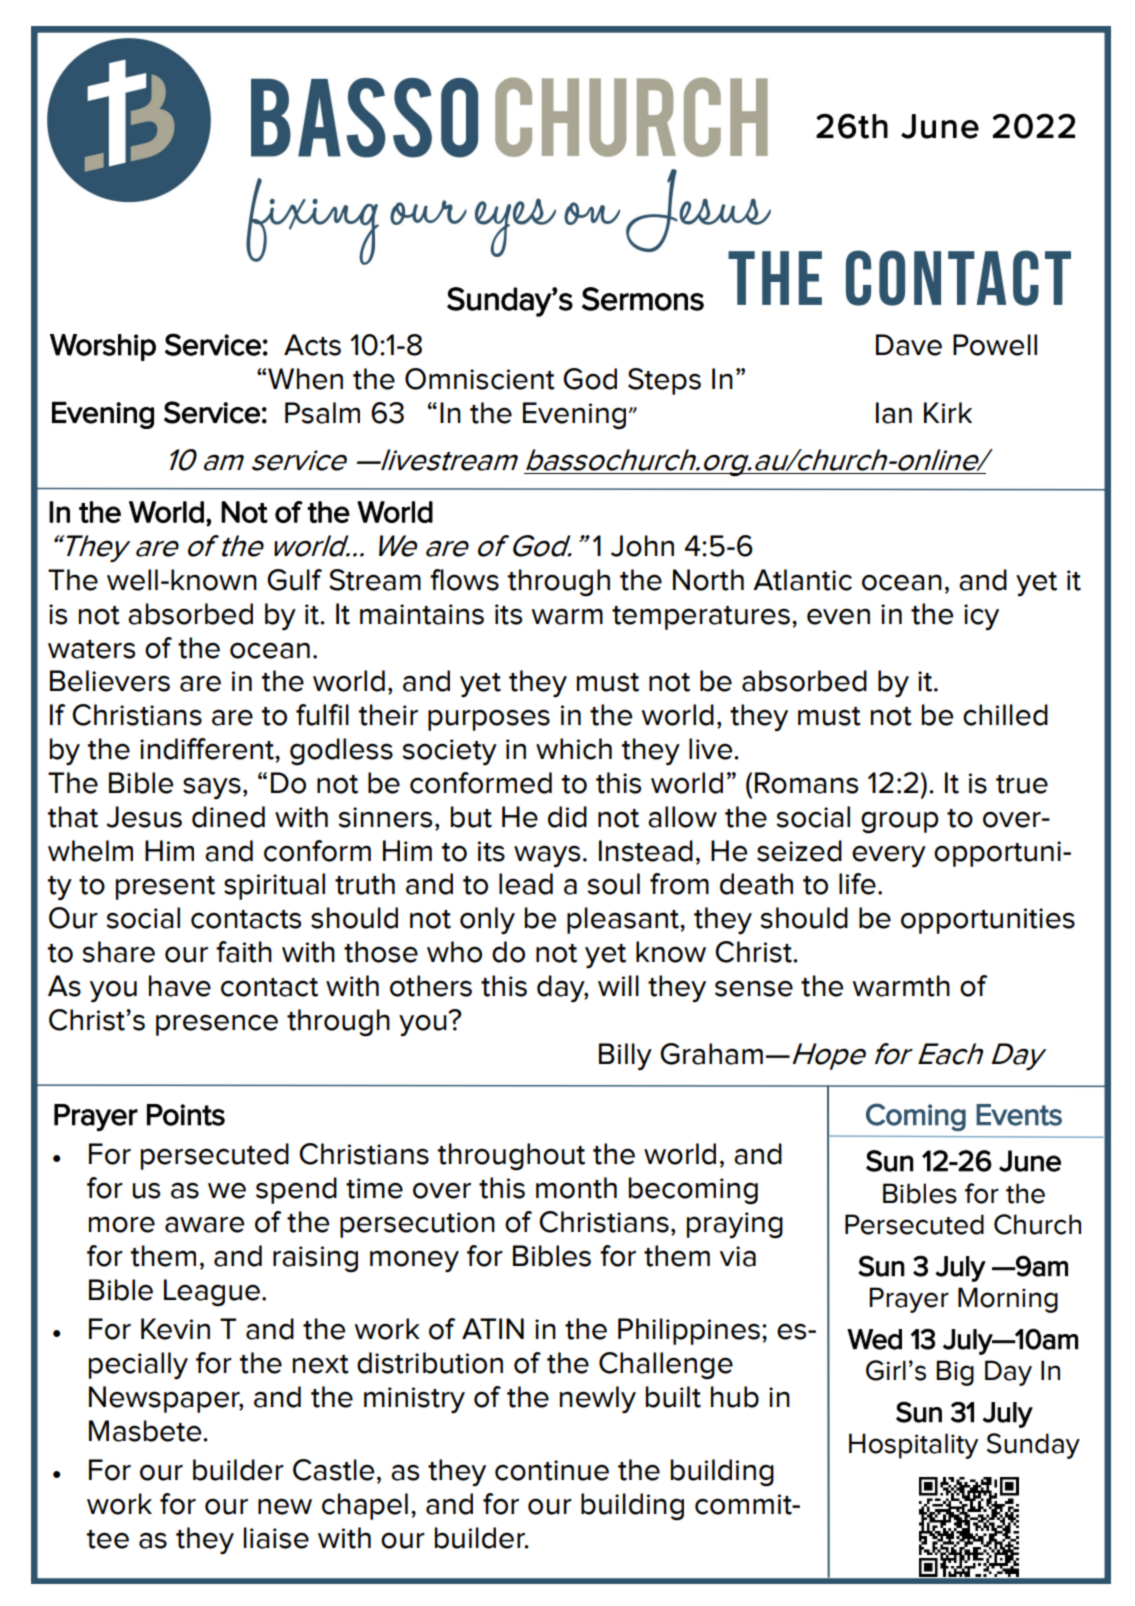  What do you see at coordinates (552, 1470) in the document?
I see `continue` at bounding box center [552, 1470].
